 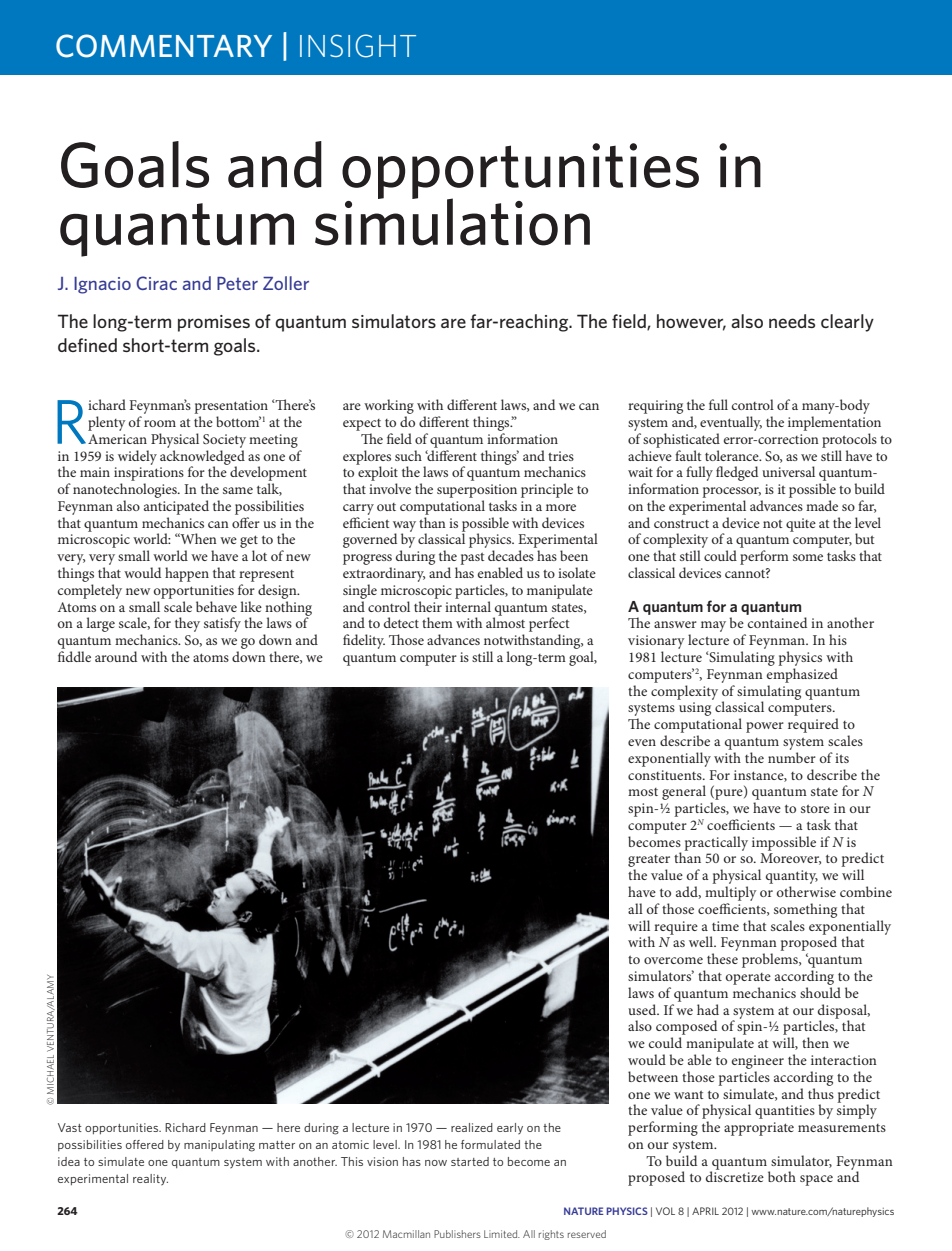 I want to click on reality, so click(x=150, y=1179).
